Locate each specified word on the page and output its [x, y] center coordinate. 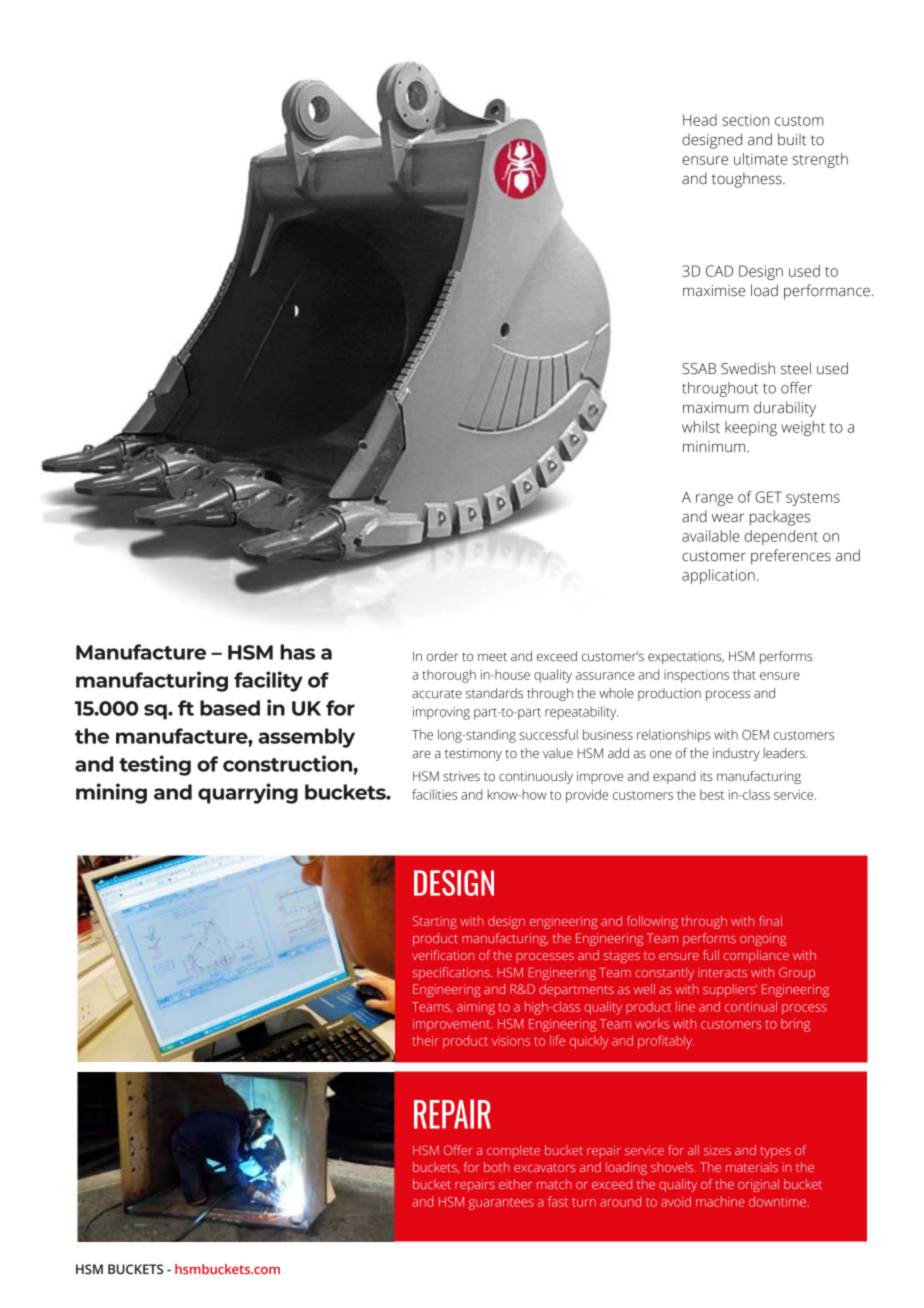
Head [700, 120]
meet [492, 656]
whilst [701, 427]
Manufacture [141, 652]
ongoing [763, 939]
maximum [716, 408]
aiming [476, 1008]
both [497, 1167]
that [744, 674]
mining [111, 793]
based [230, 708]
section [745, 120]
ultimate [760, 159]
